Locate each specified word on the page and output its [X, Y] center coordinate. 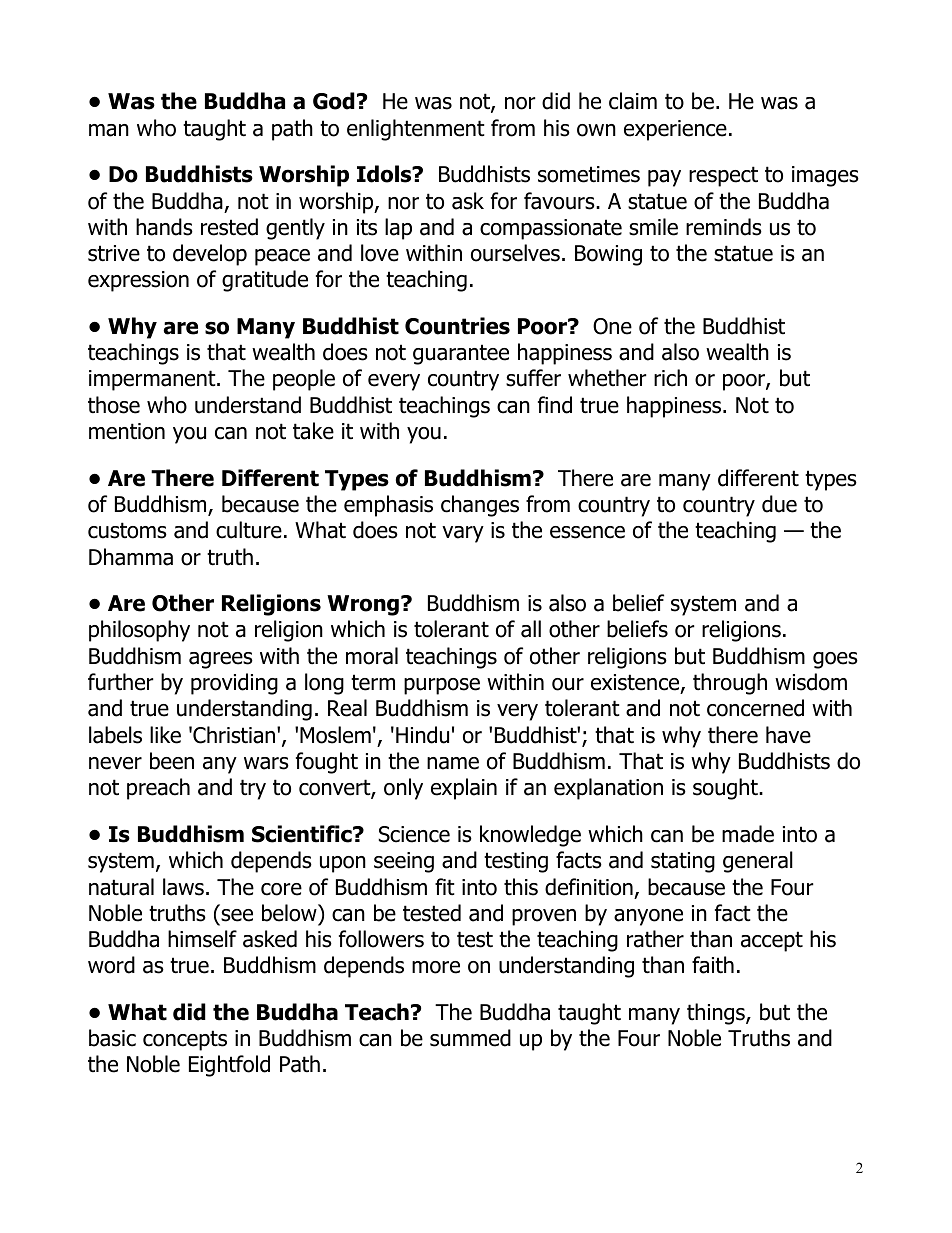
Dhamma [131, 557]
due [779, 504]
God [334, 101]
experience [675, 130]
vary [463, 534]
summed [470, 1038]
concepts [185, 1040]
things [717, 1014]
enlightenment [416, 130]
